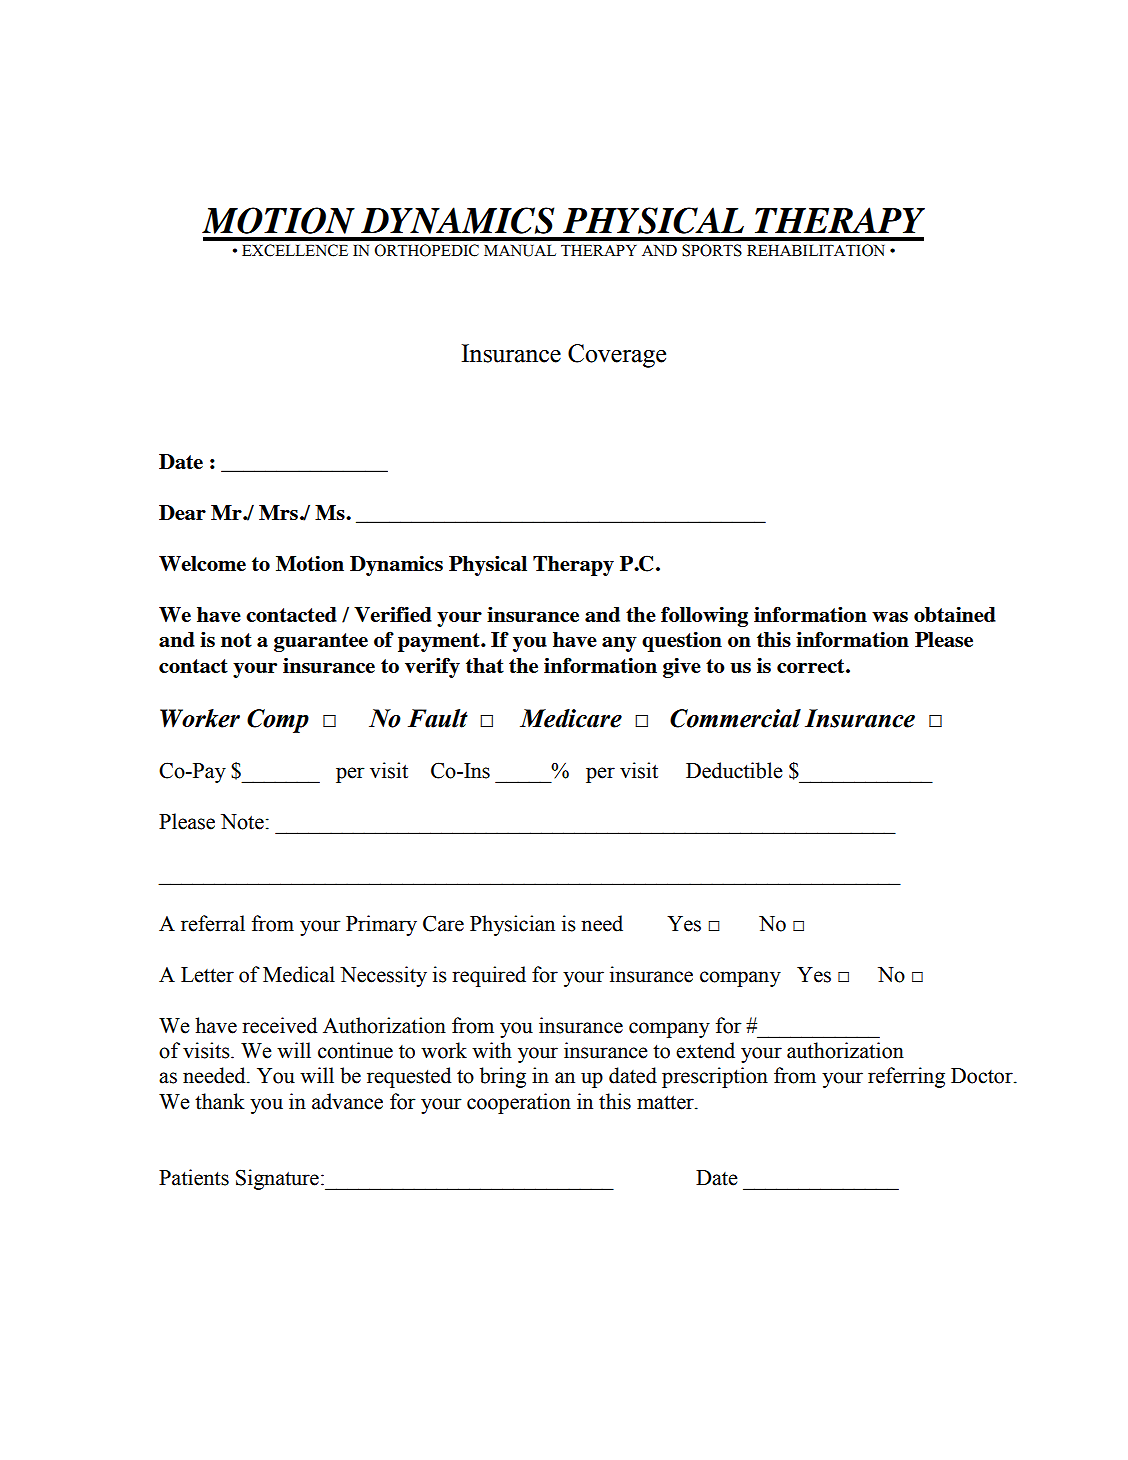 This screenshot has height=1460, width=1128. Describe the element at coordinates (955, 614) in the screenshot. I see `obtained` at that location.
